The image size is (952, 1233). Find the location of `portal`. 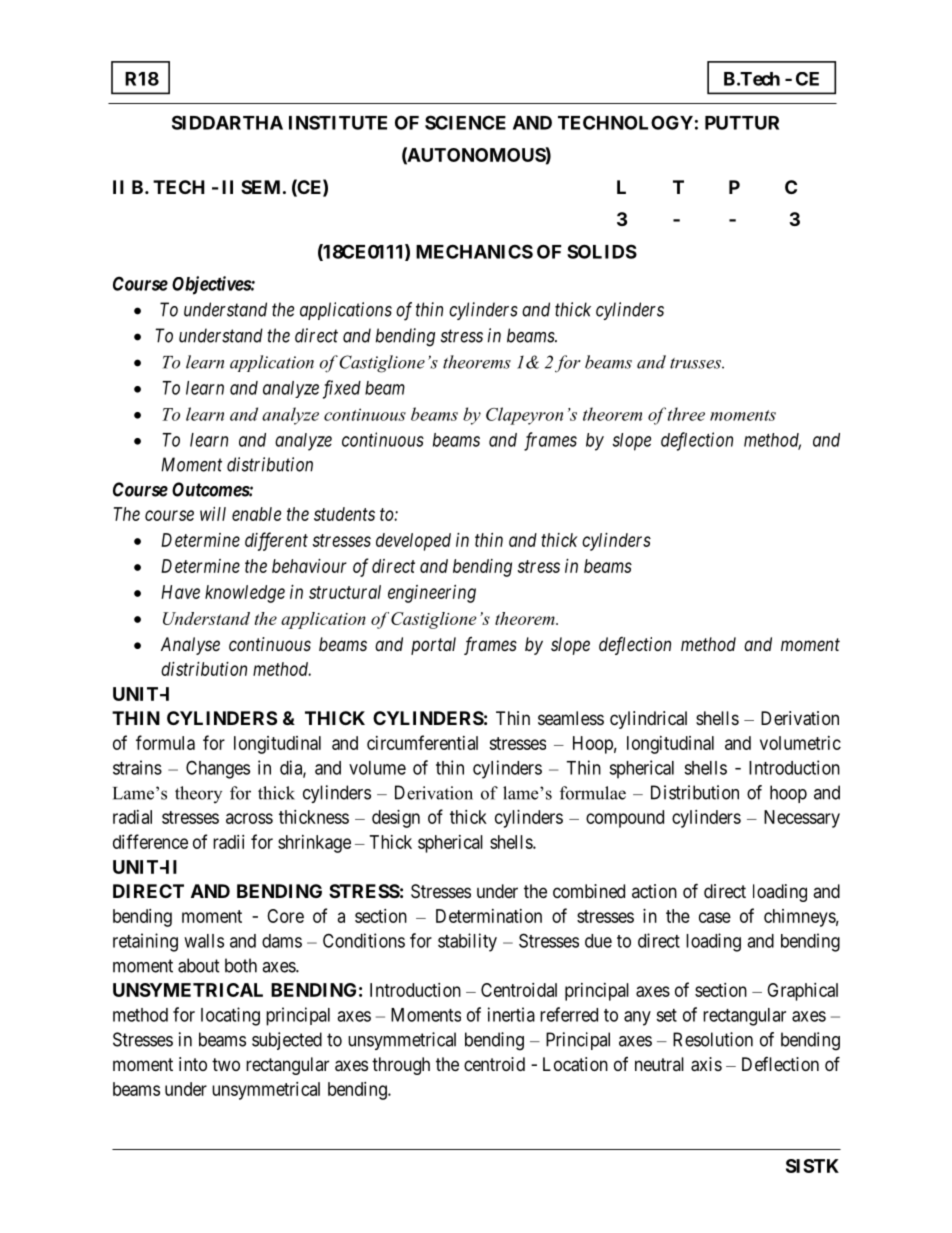

portal is located at coordinates (433, 646).
